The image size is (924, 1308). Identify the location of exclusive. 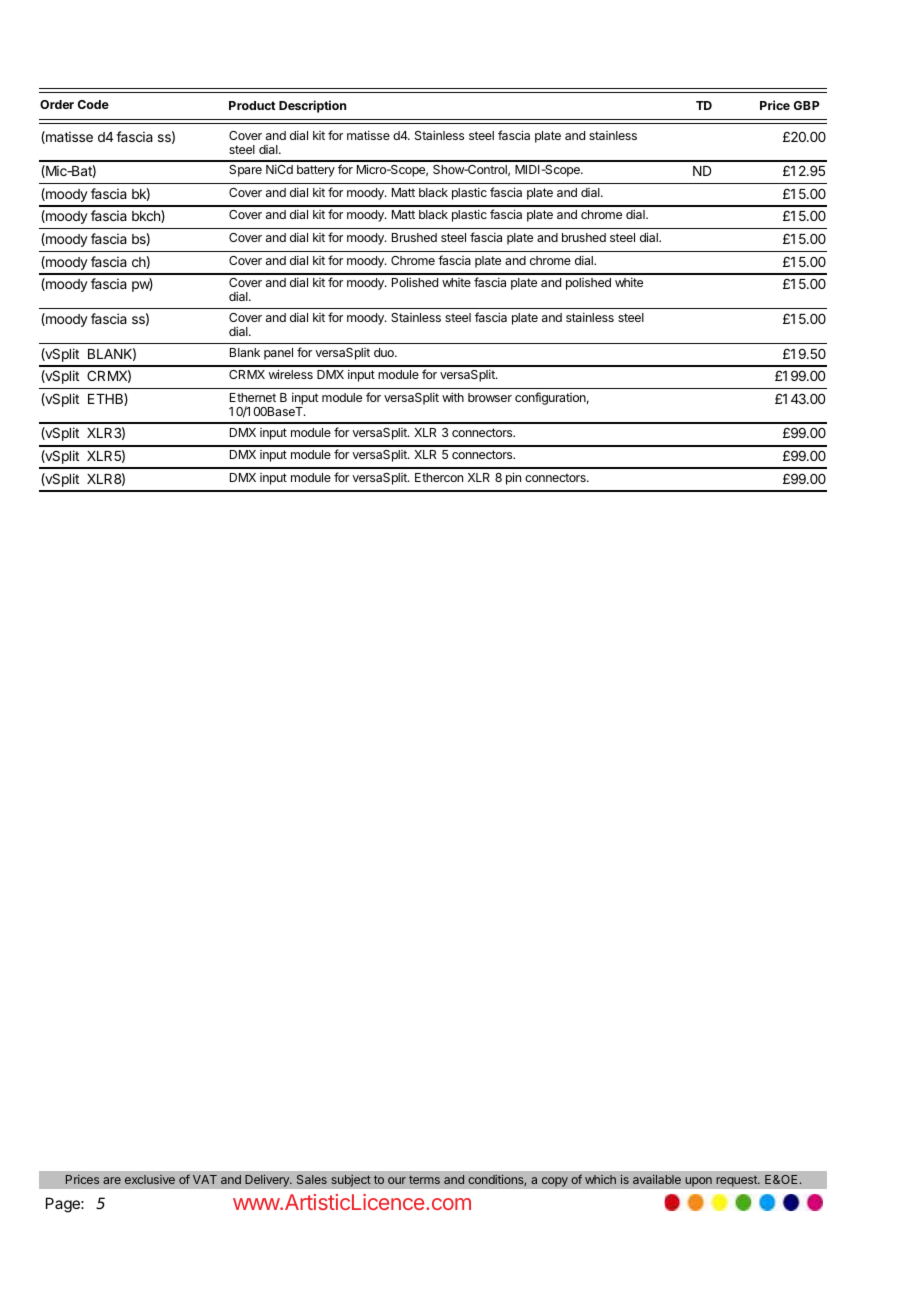
(150, 1179).
